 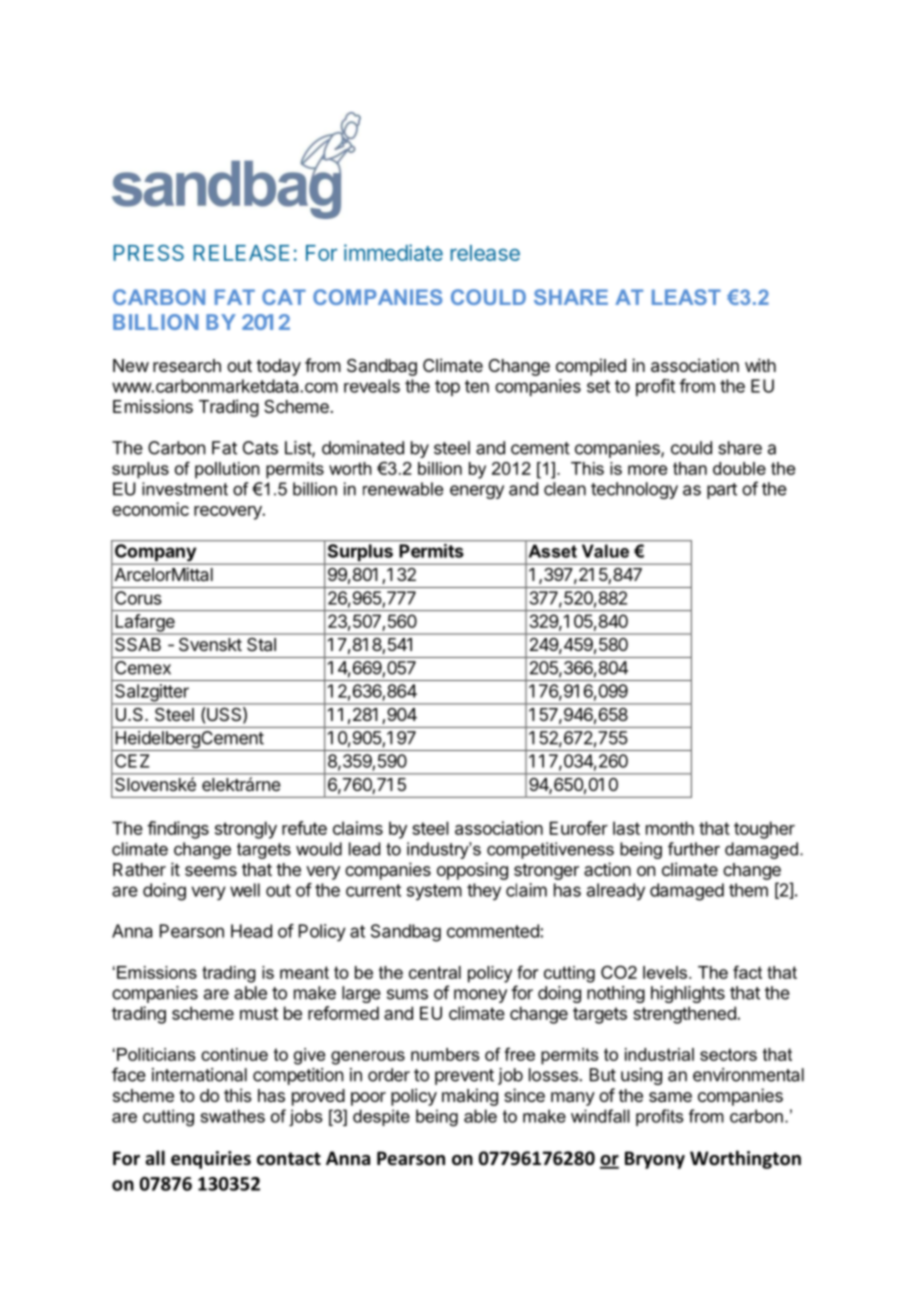 What do you see at coordinates (605, 551) in the image?
I see `Value` at bounding box center [605, 551].
